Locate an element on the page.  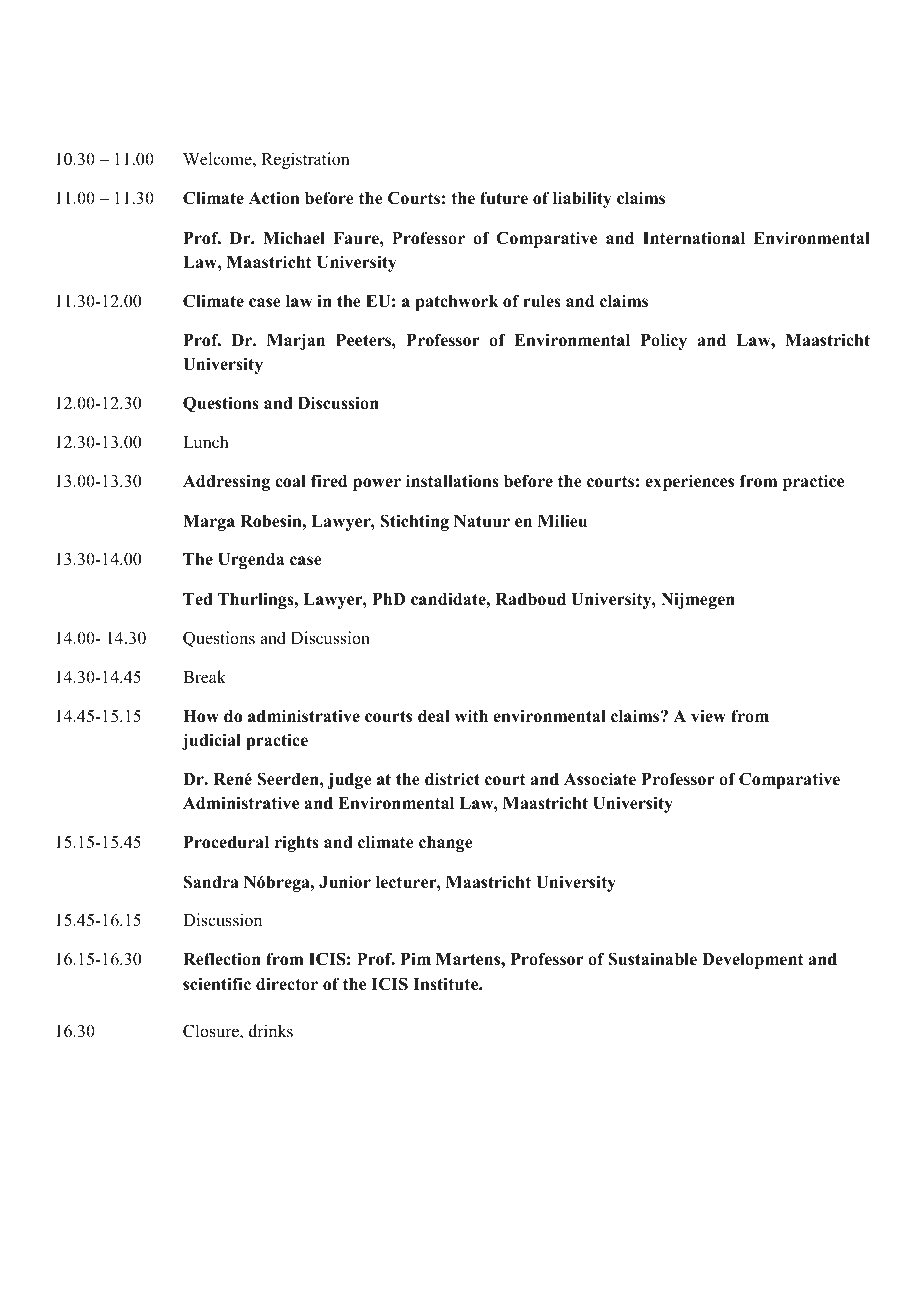
judicial is located at coordinates (211, 741).
